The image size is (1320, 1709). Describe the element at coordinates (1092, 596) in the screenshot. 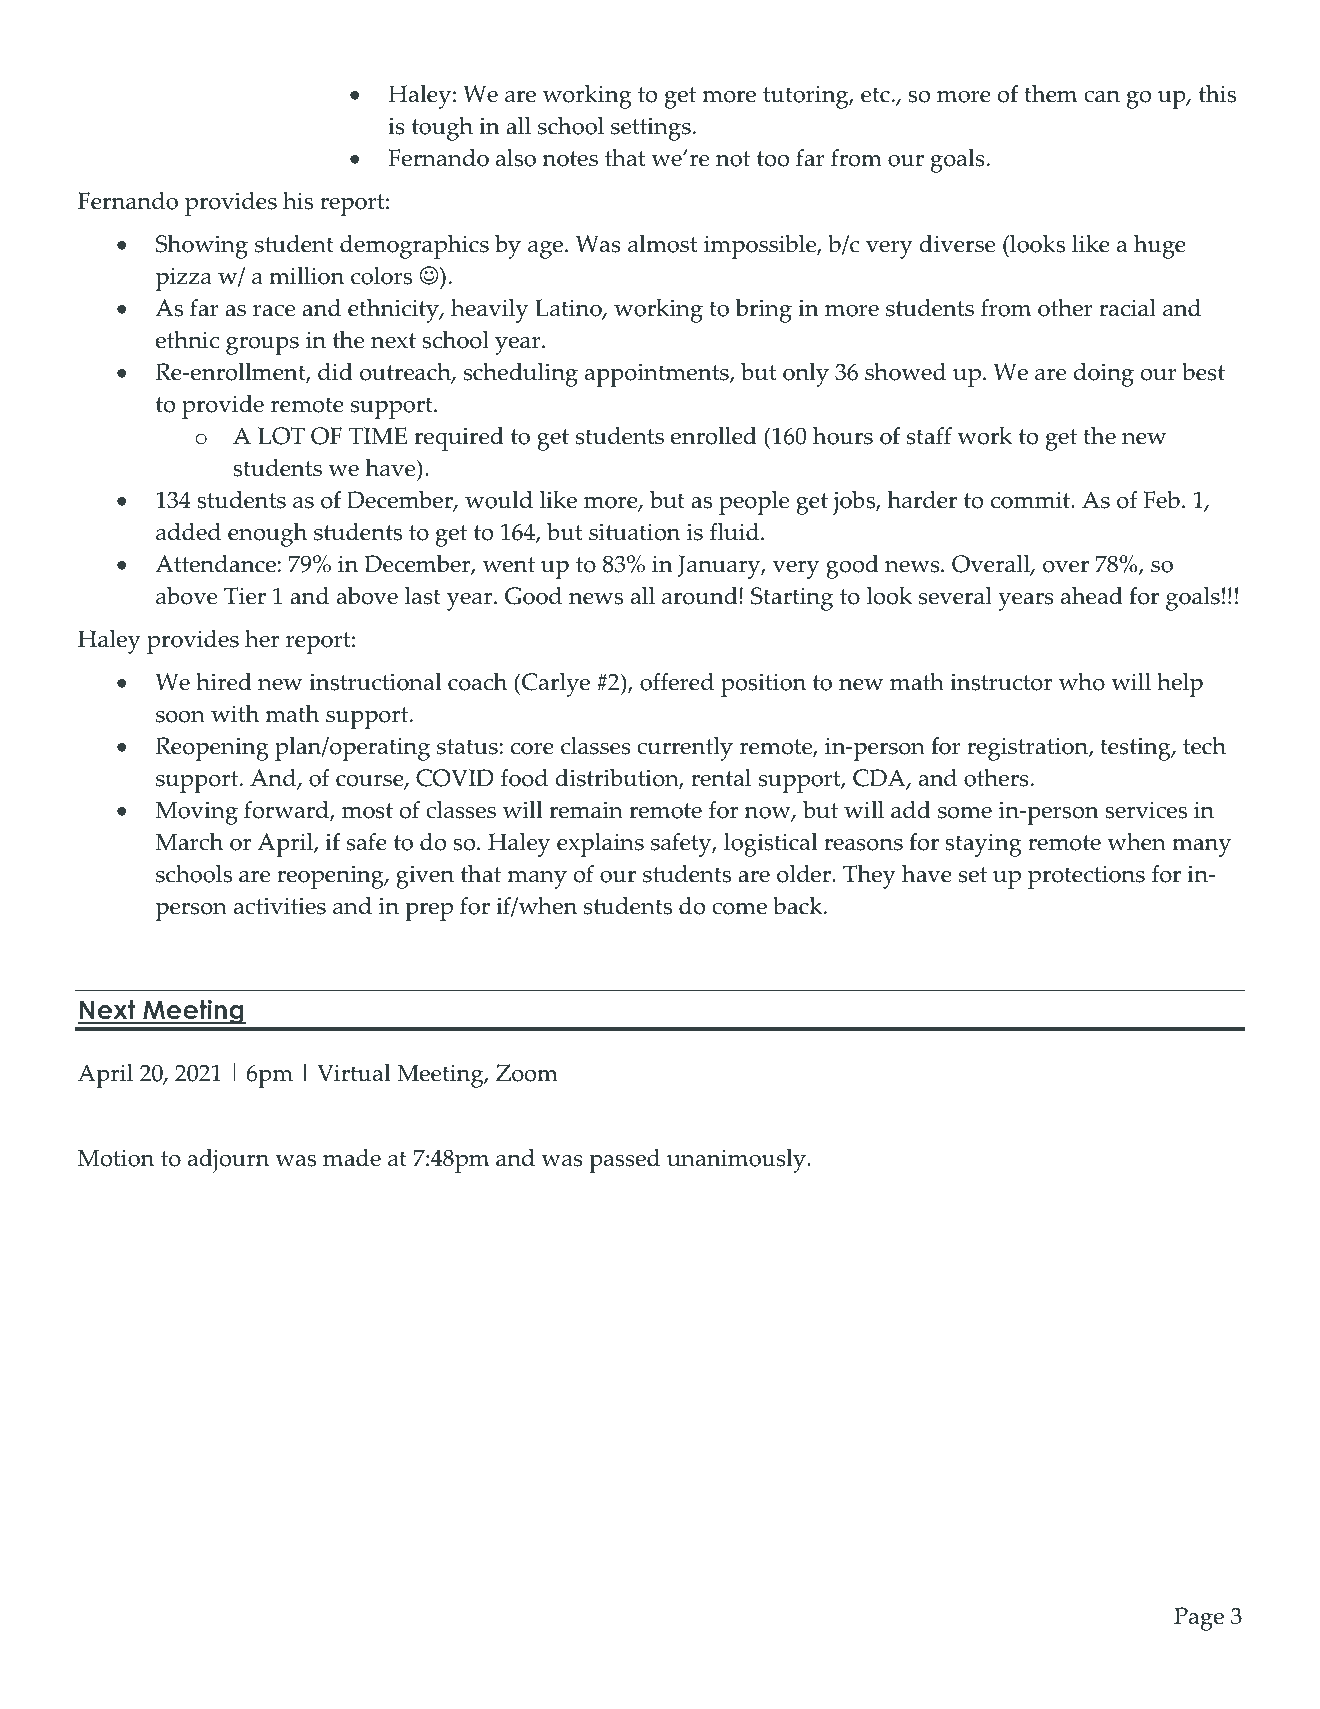

I see `ahead` at that location.
